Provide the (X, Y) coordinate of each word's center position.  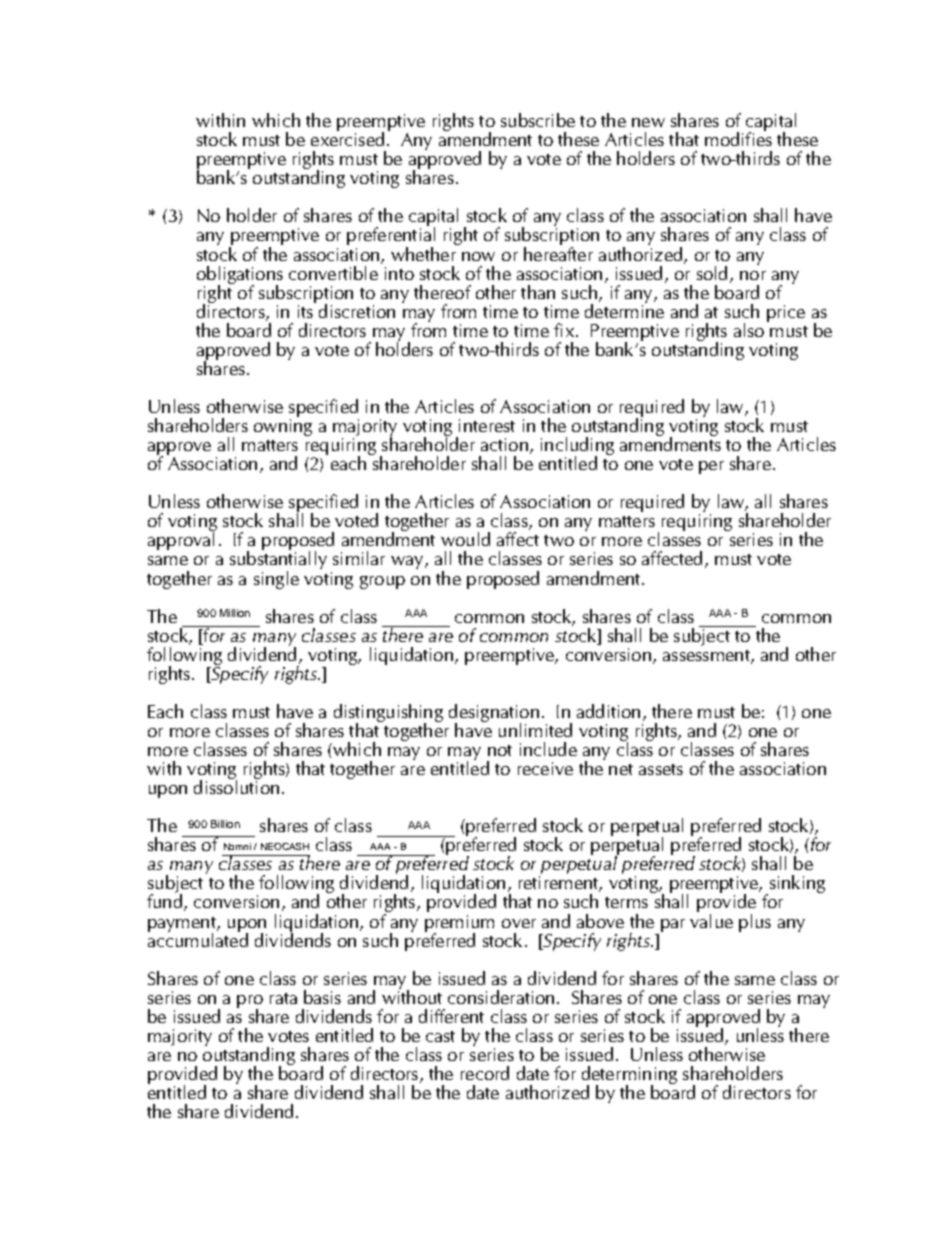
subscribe (538, 120)
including (577, 447)
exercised (347, 138)
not (500, 750)
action (504, 444)
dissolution (236, 786)
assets (661, 769)
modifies (738, 138)
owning (283, 427)
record (485, 1073)
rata (283, 998)
